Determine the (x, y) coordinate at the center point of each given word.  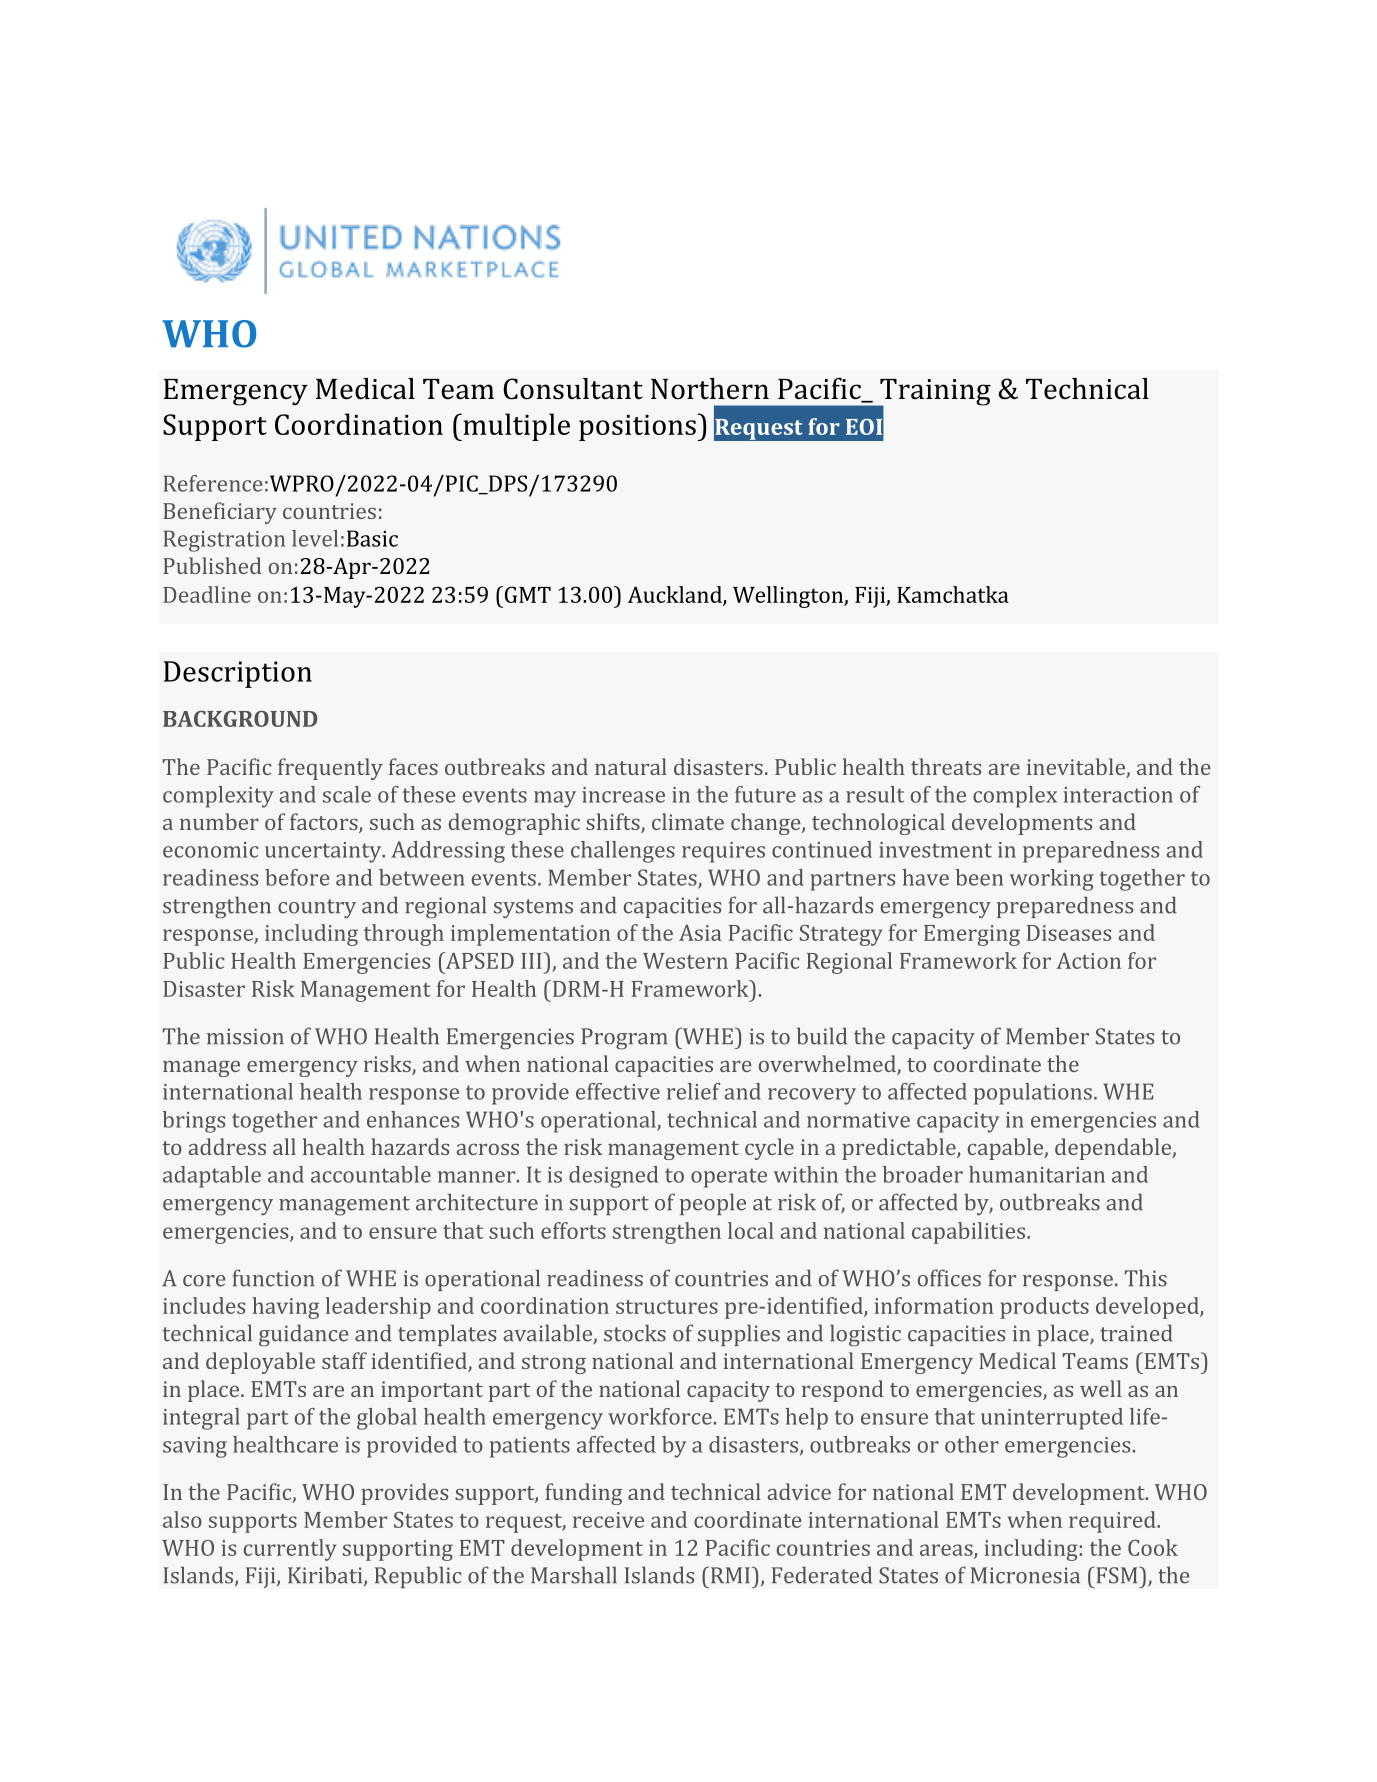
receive (608, 1520)
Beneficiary (220, 513)
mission (245, 1036)
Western (685, 961)
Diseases (1069, 933)
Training (934, 393)
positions (637, 428)
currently (290, 1550)
